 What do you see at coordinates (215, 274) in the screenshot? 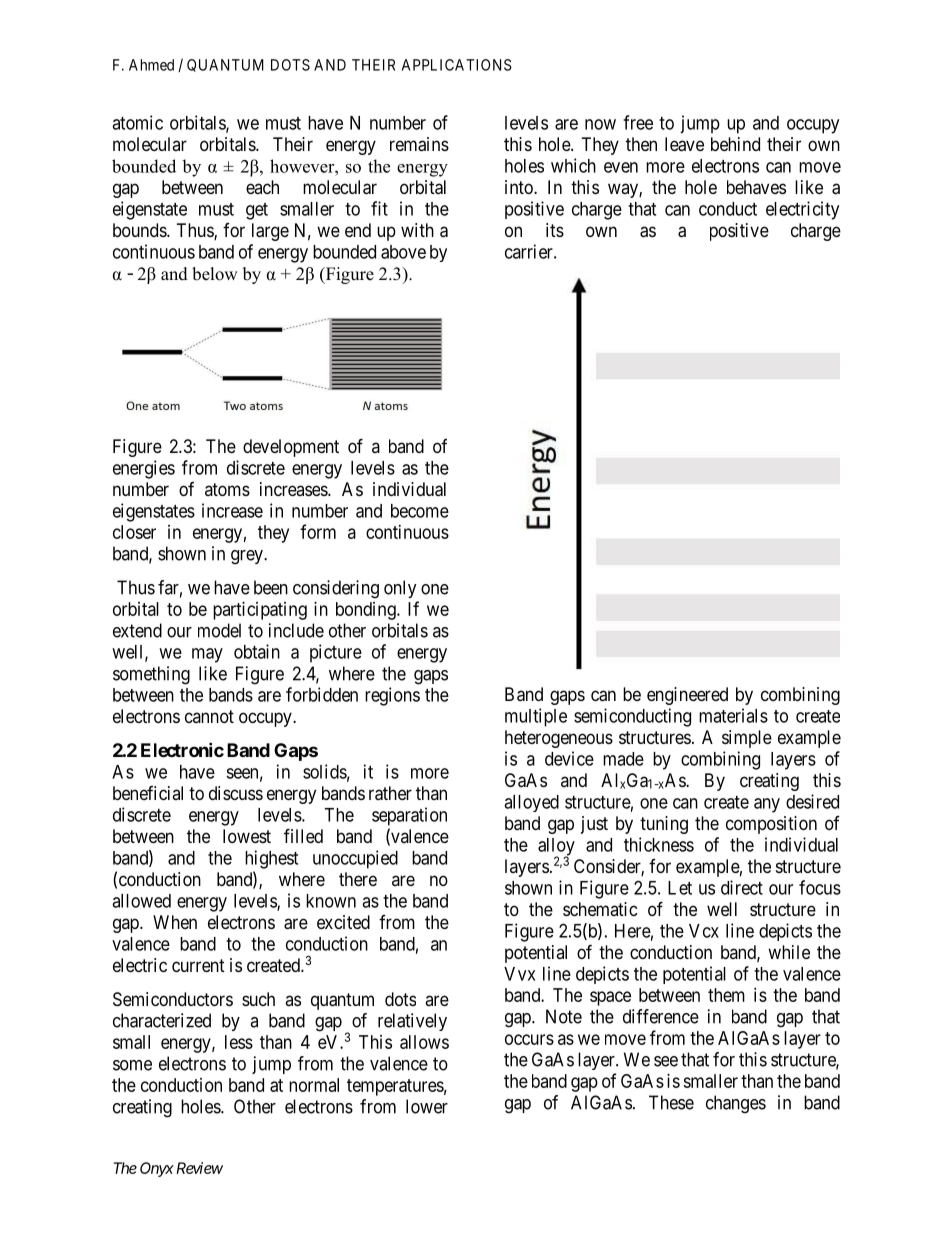
I see `below` at bounding box center [215, 274].
